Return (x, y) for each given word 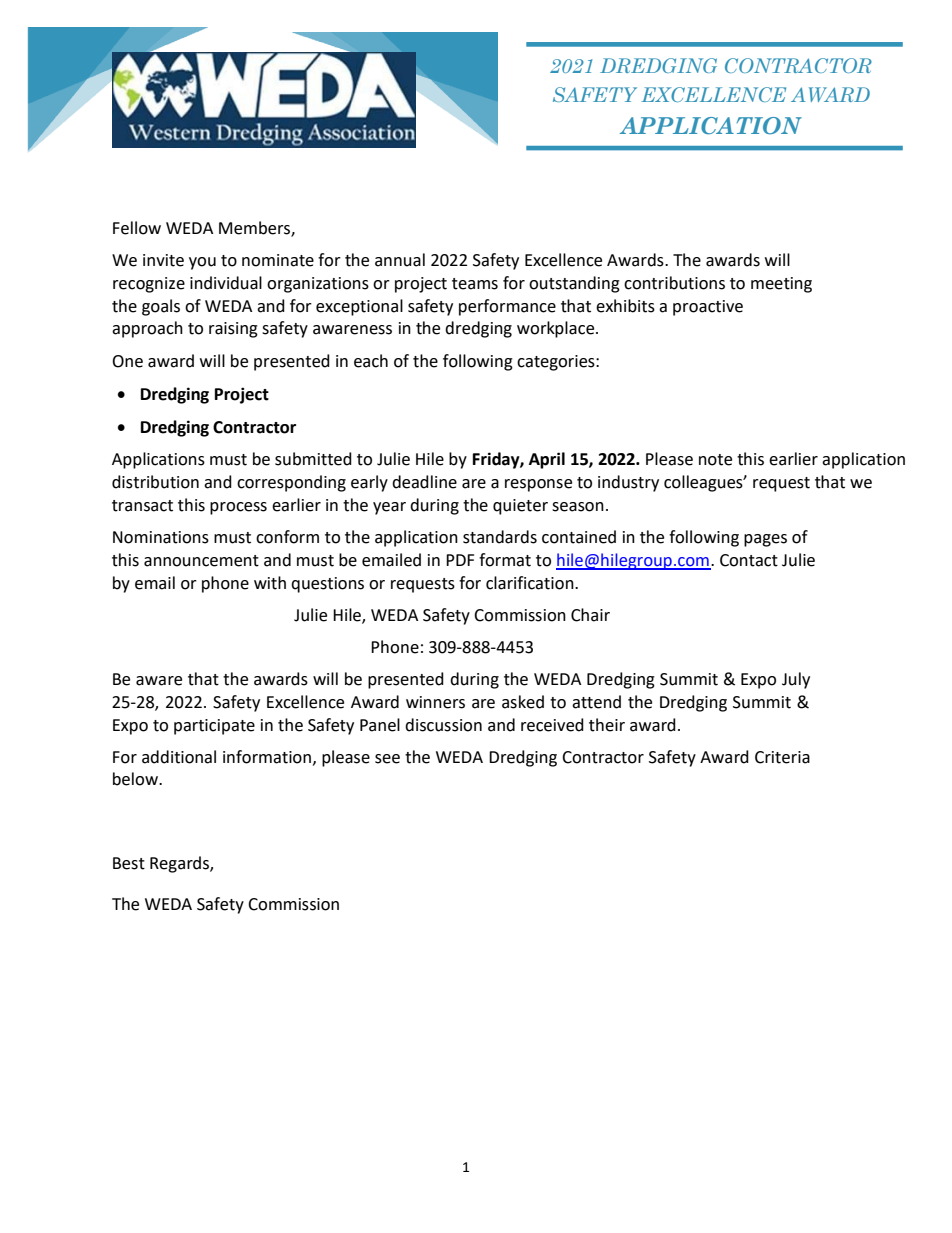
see (387, 759)
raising (233, 330)
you (202, 263)
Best (129, 863)
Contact (749, 560)
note (715, 460)
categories (557, 363)
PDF (460, 560)
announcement (201, 561)
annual (400, 260)
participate (214, 727)
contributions (674, 283)
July (796, 680)
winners (435, 702)
